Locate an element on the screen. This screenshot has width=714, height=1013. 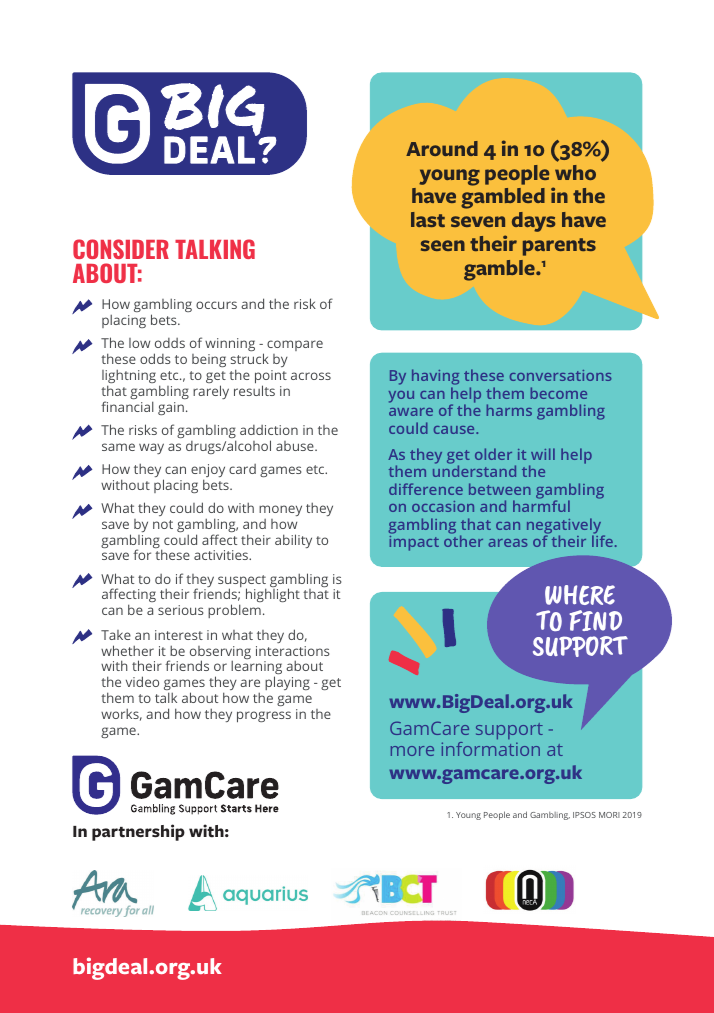
across is located at coordinates (311, 376).
